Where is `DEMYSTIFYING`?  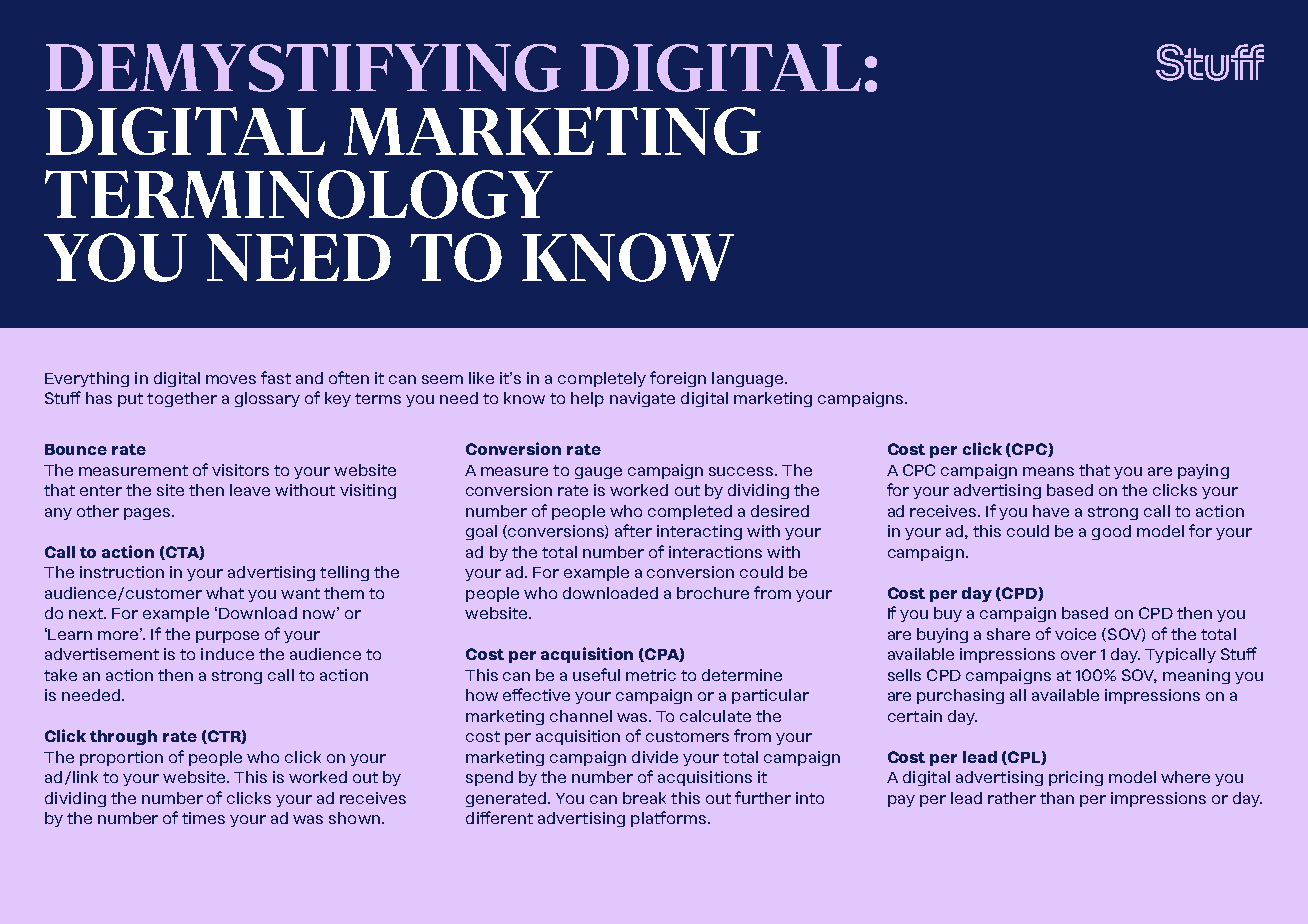
DEMYSTIFYING is located at coordinates (303, 68).
